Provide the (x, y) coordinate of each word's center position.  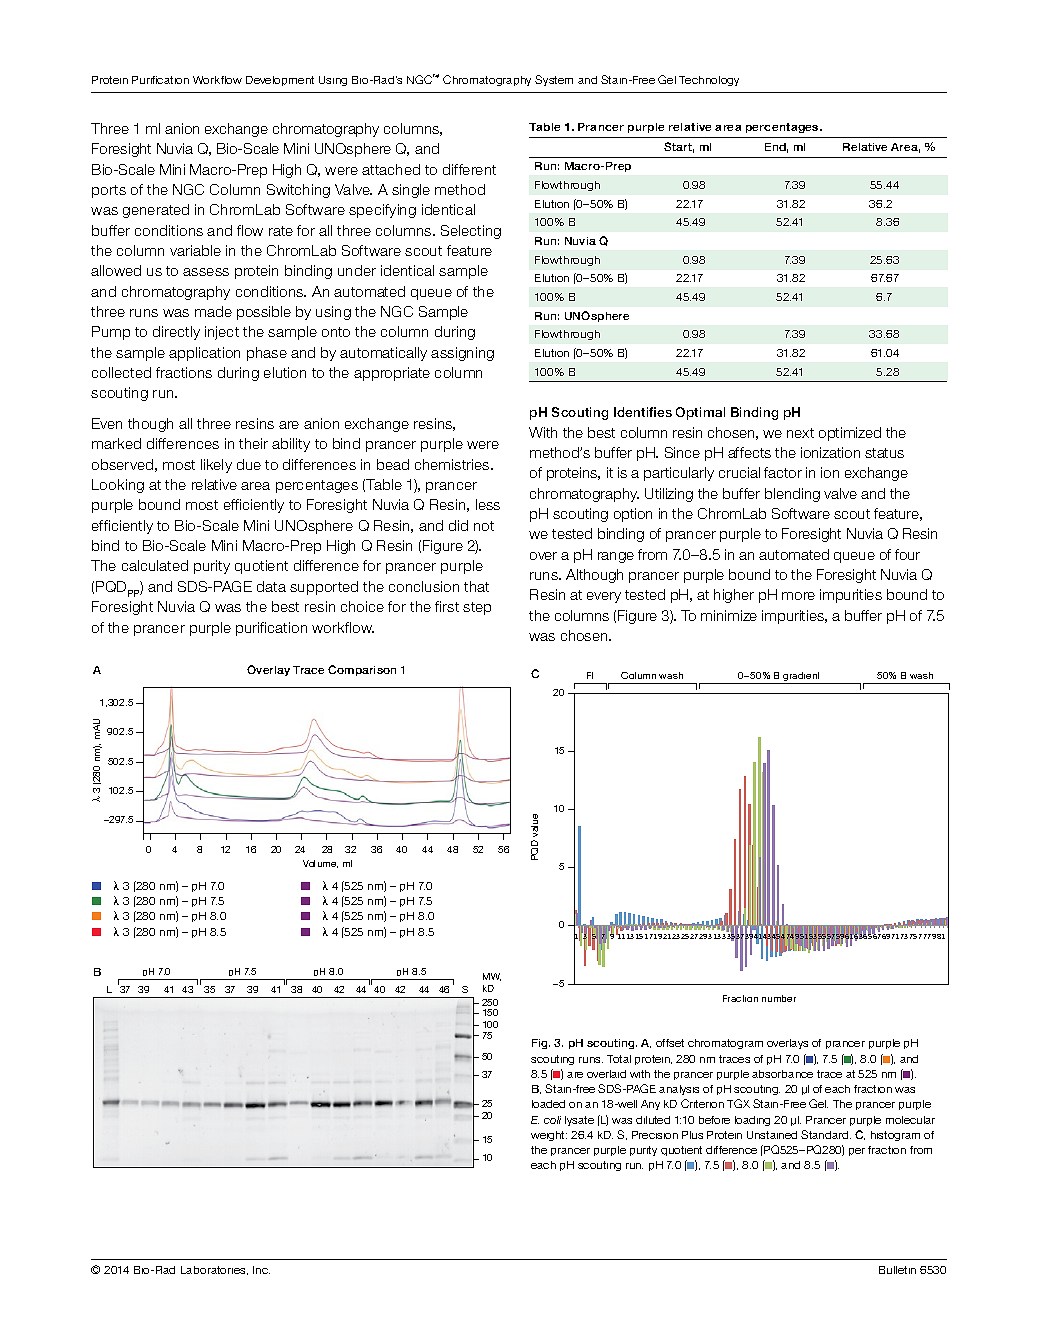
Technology (709, 81)
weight (549, 1136)
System (554, 80)
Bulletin (897, 1270)
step (477, 608)
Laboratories (214, 1270)
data (271, 586)
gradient (802, 678)
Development (280, 81)
